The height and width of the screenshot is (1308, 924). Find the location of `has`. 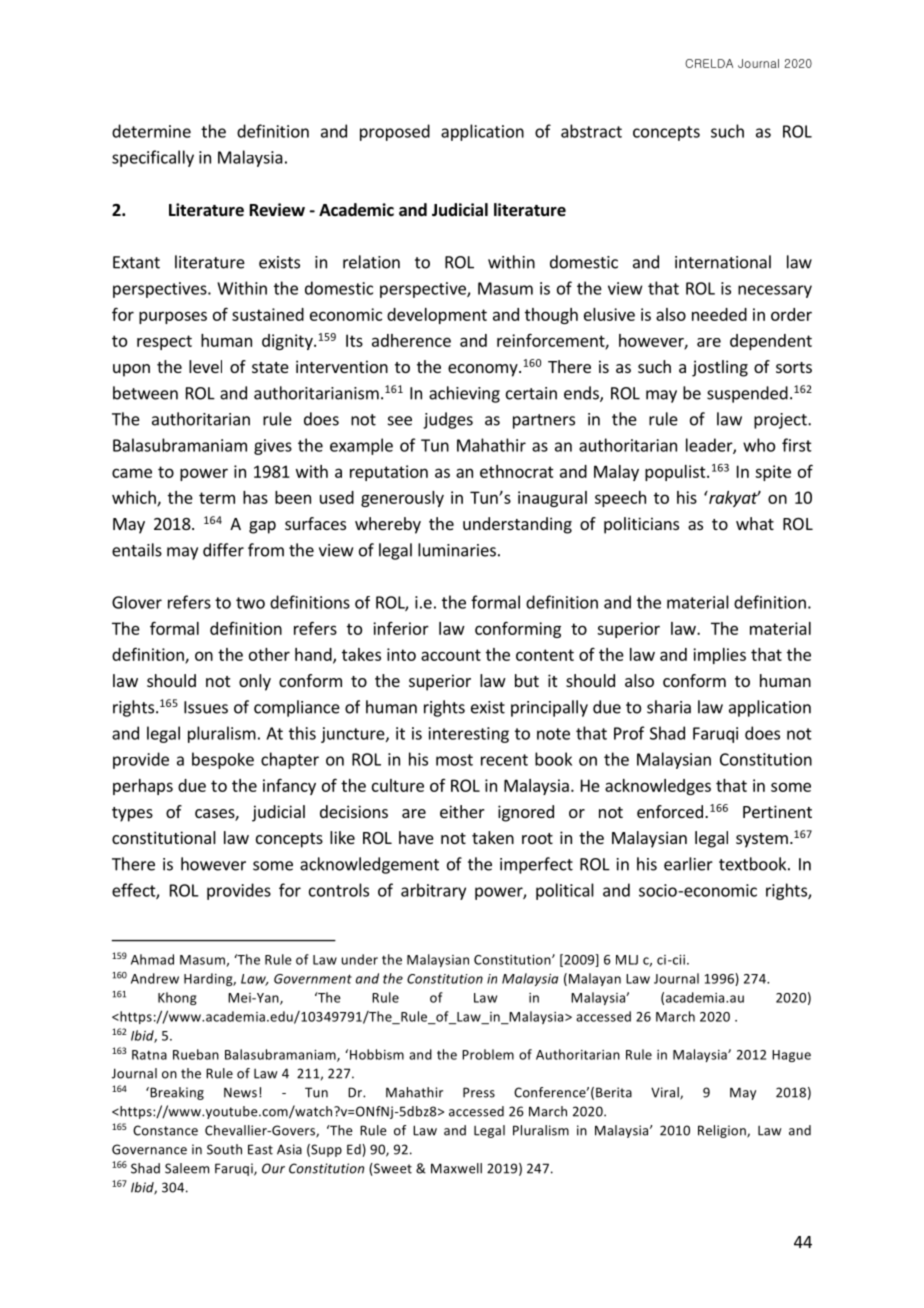

has is located at coordinates (255, 497).
